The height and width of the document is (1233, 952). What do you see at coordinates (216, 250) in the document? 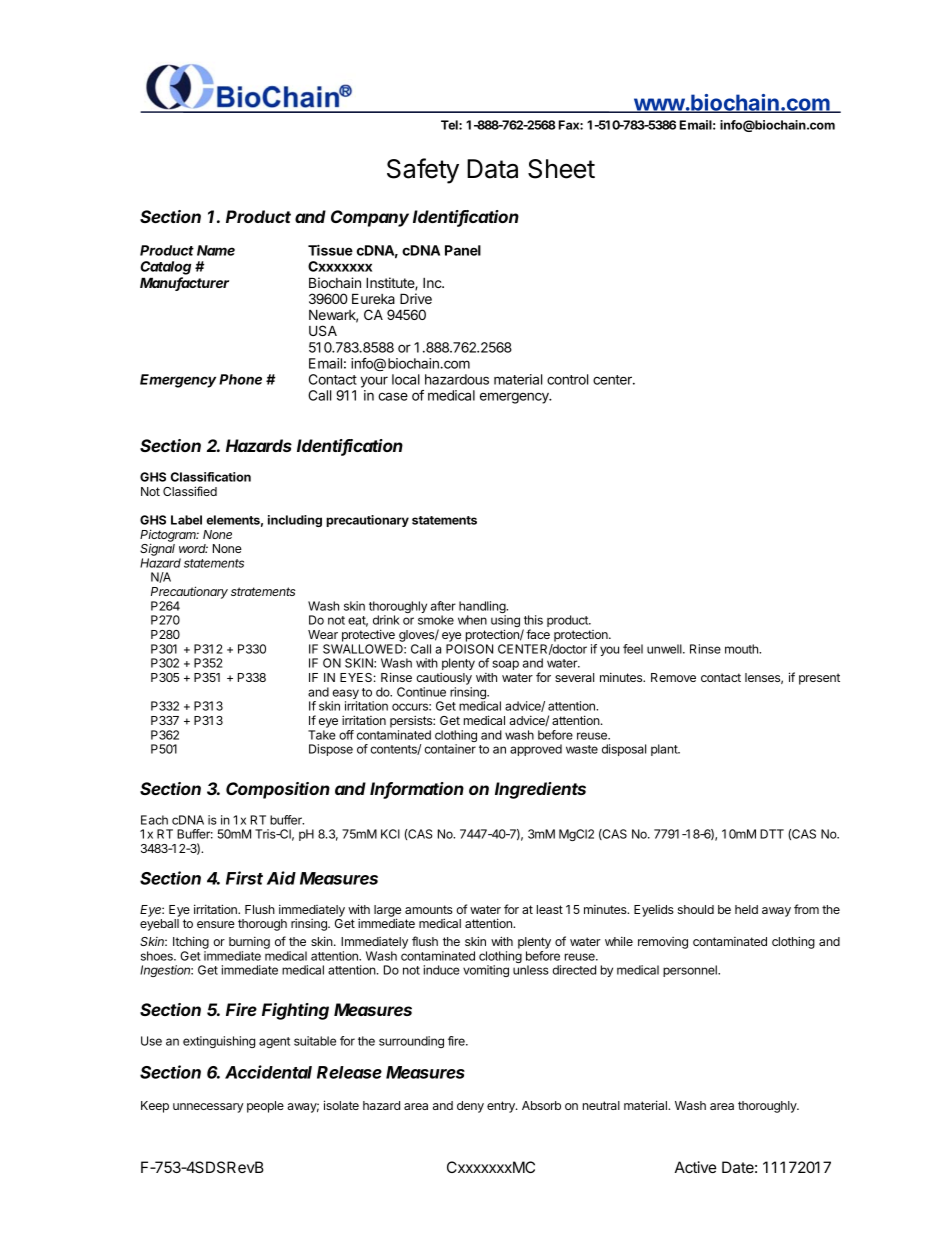
I see `Name` at bounding box center [216, 250].
